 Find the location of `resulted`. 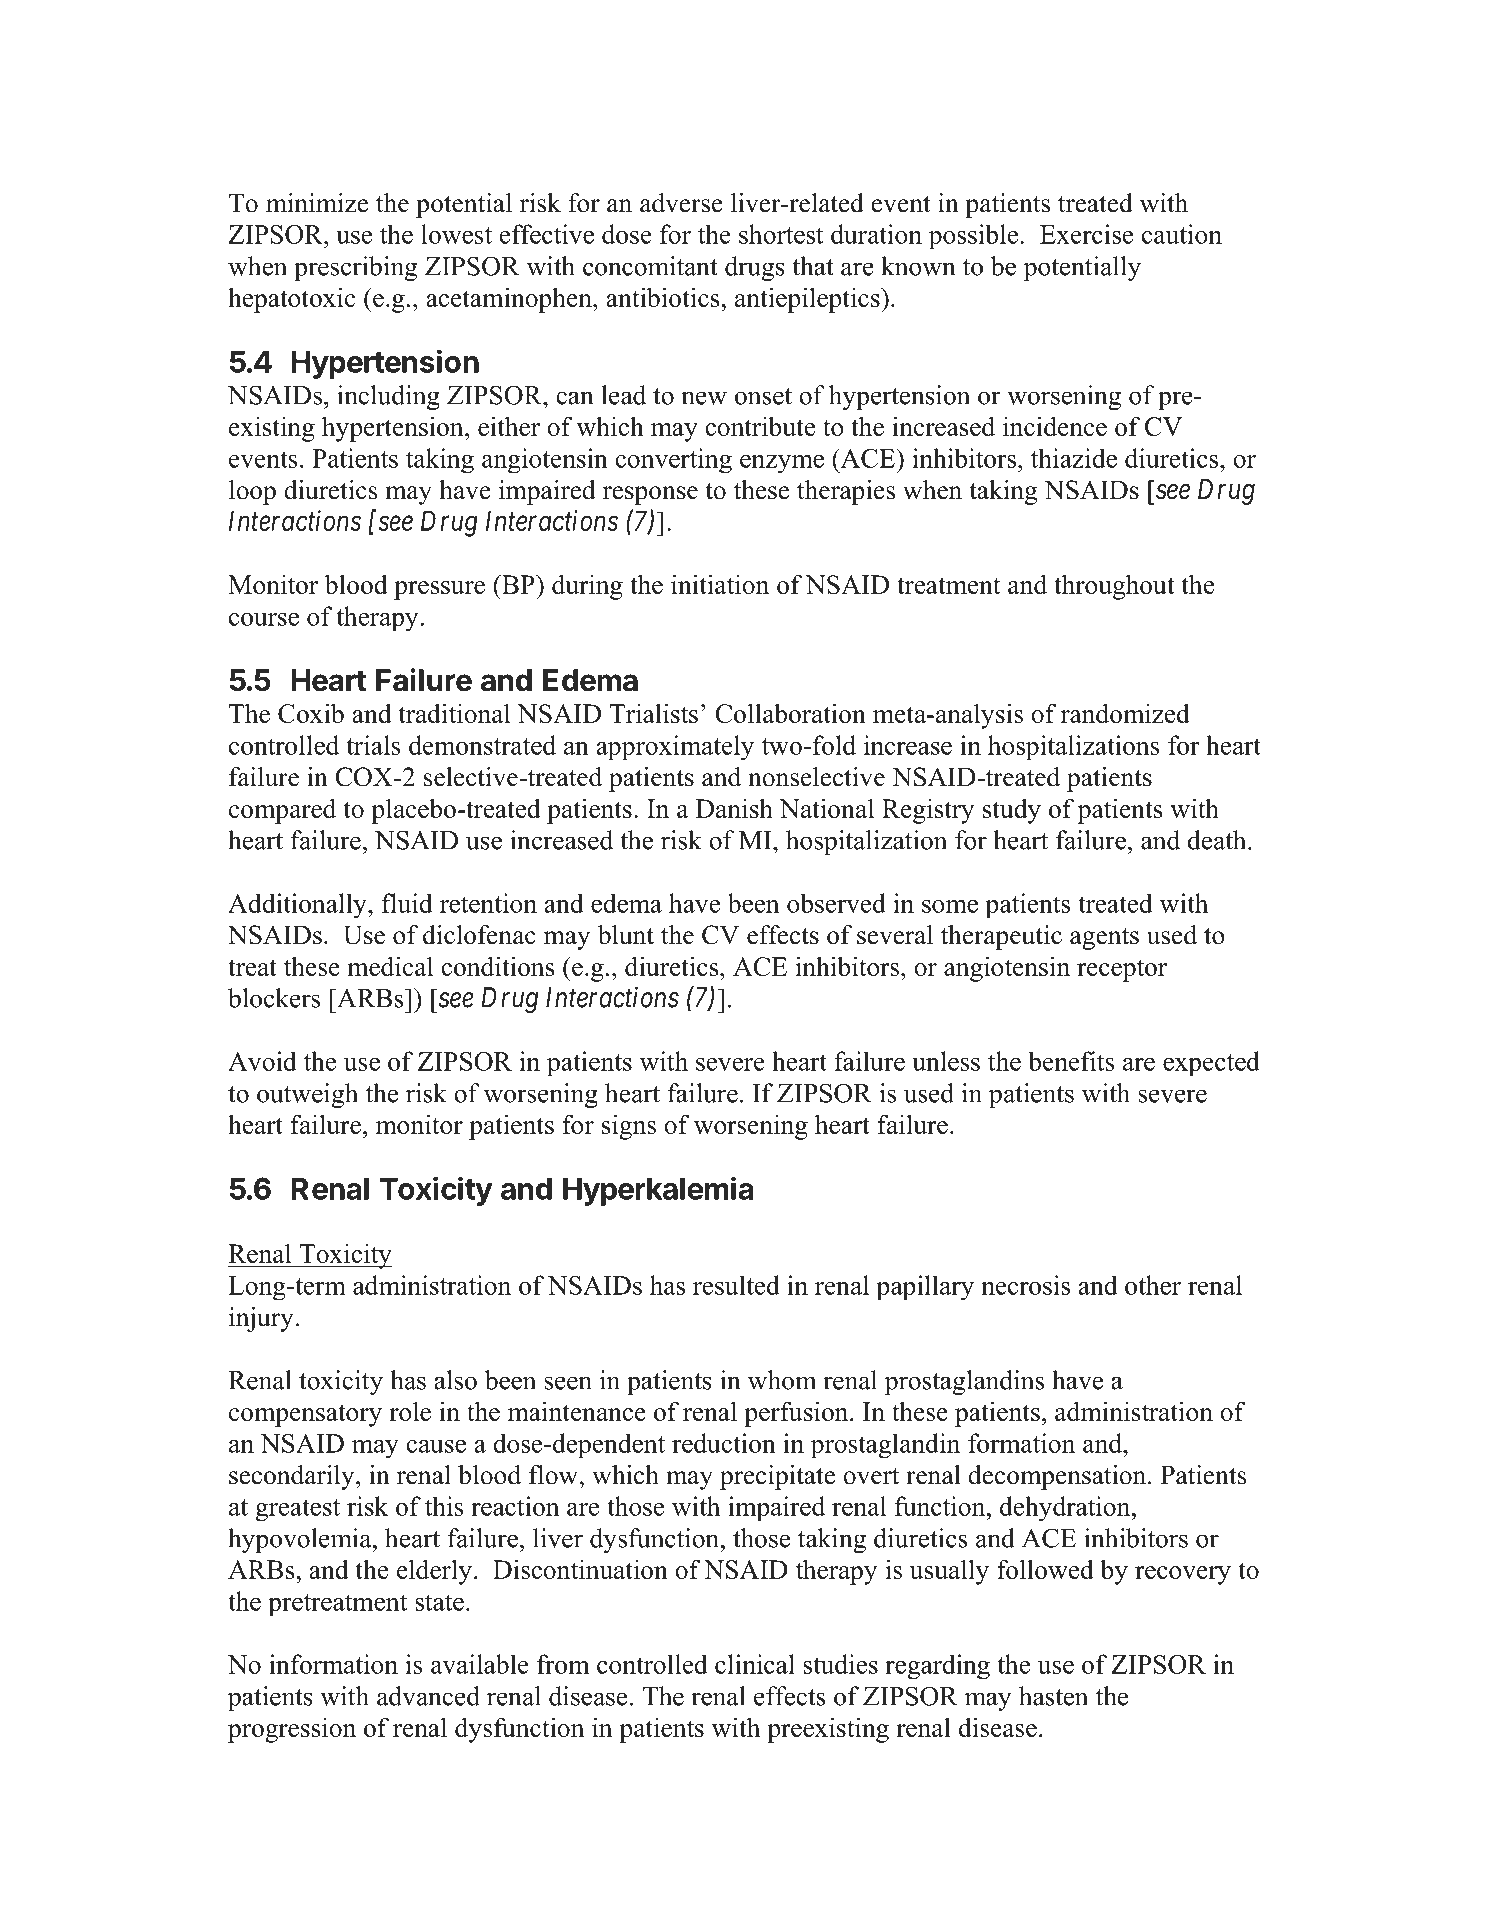

resulted is located at coordinates (736, 1285).
